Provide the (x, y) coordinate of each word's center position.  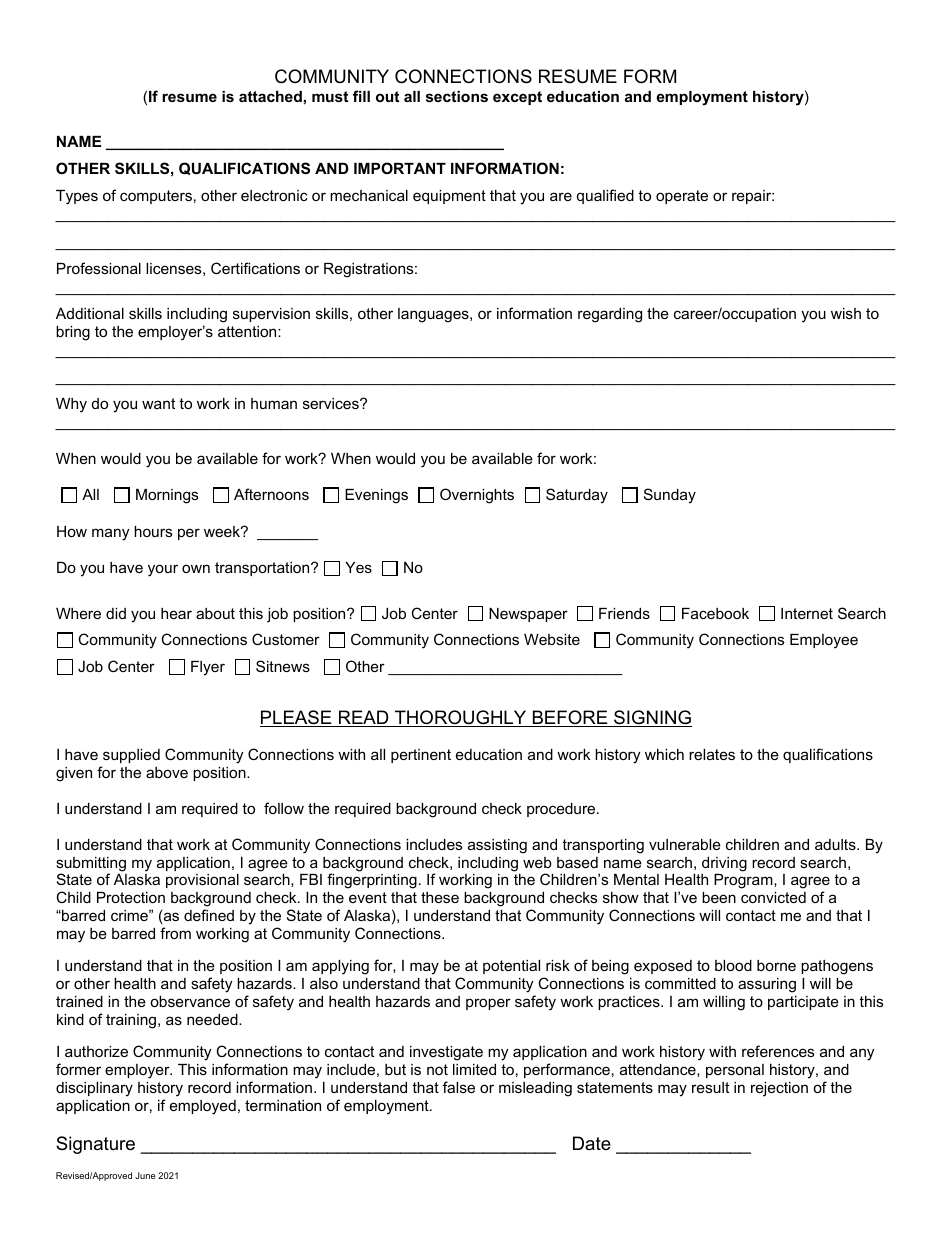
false (459, 1087)
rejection (779, 1089)
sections (457, 96)
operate (682, 197)
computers (156, 197)
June (145, 1175)
